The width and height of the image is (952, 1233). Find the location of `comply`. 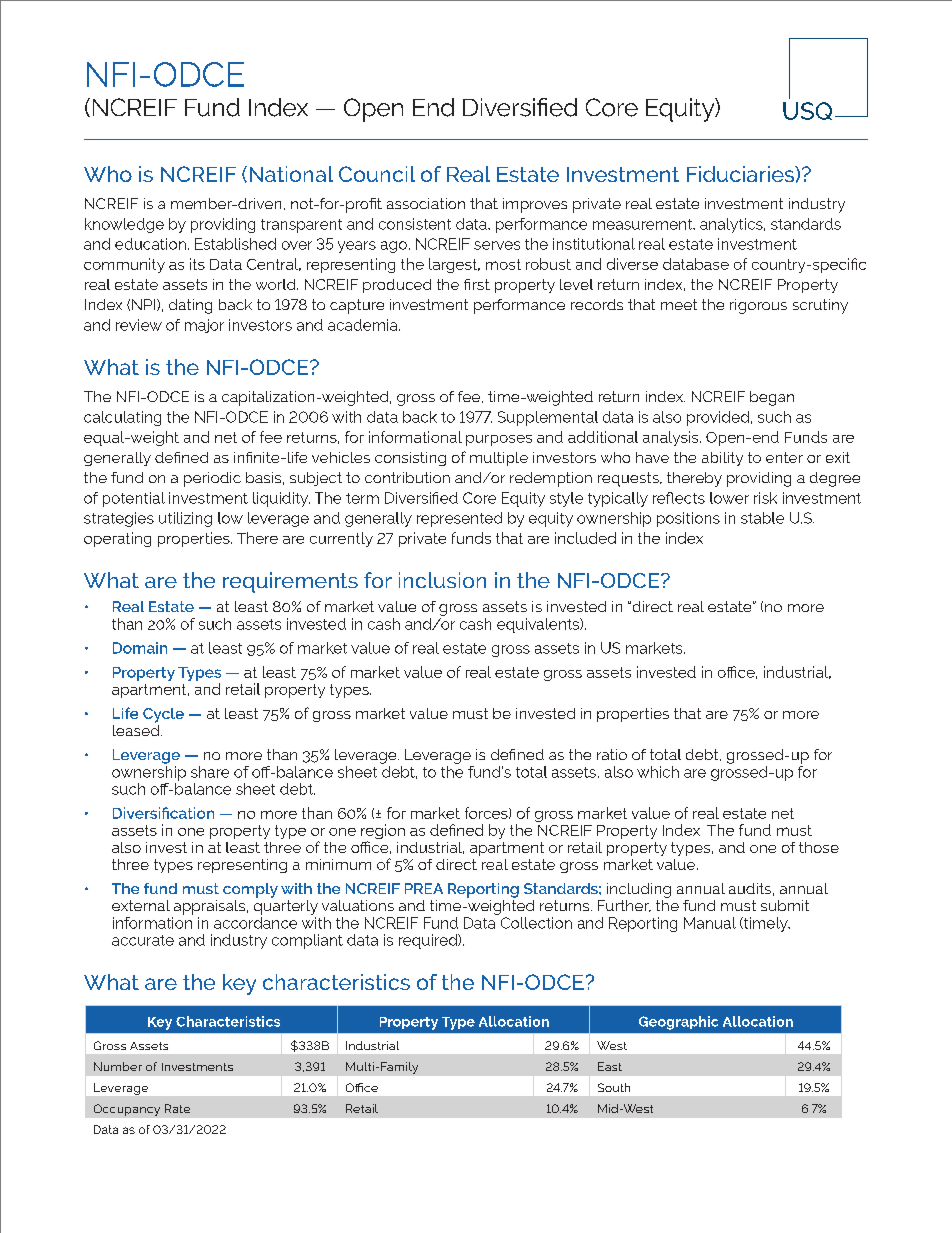

comply is located at coordinates (250, 890).
